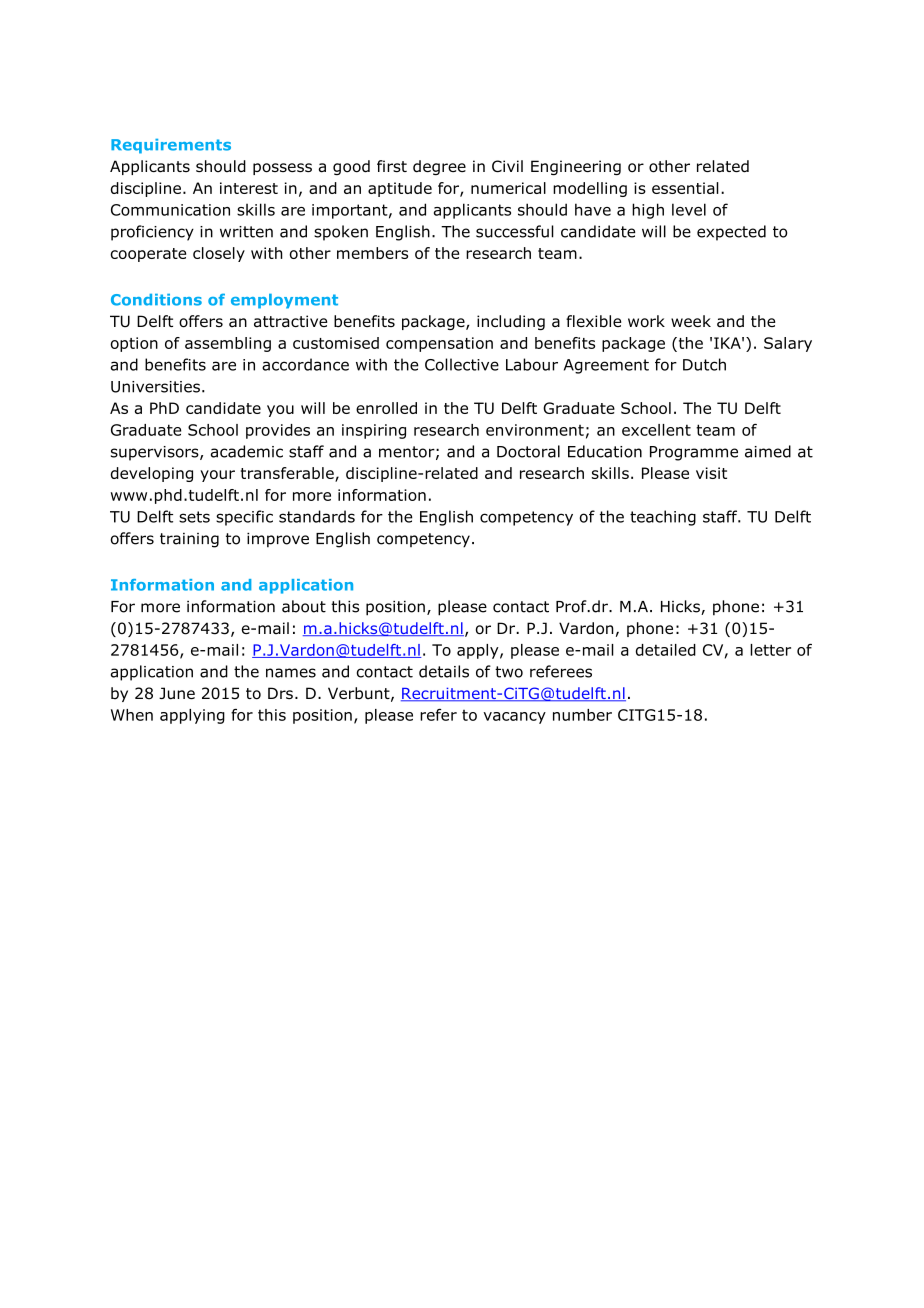  I want to click on detailed, so click(666, 650).
